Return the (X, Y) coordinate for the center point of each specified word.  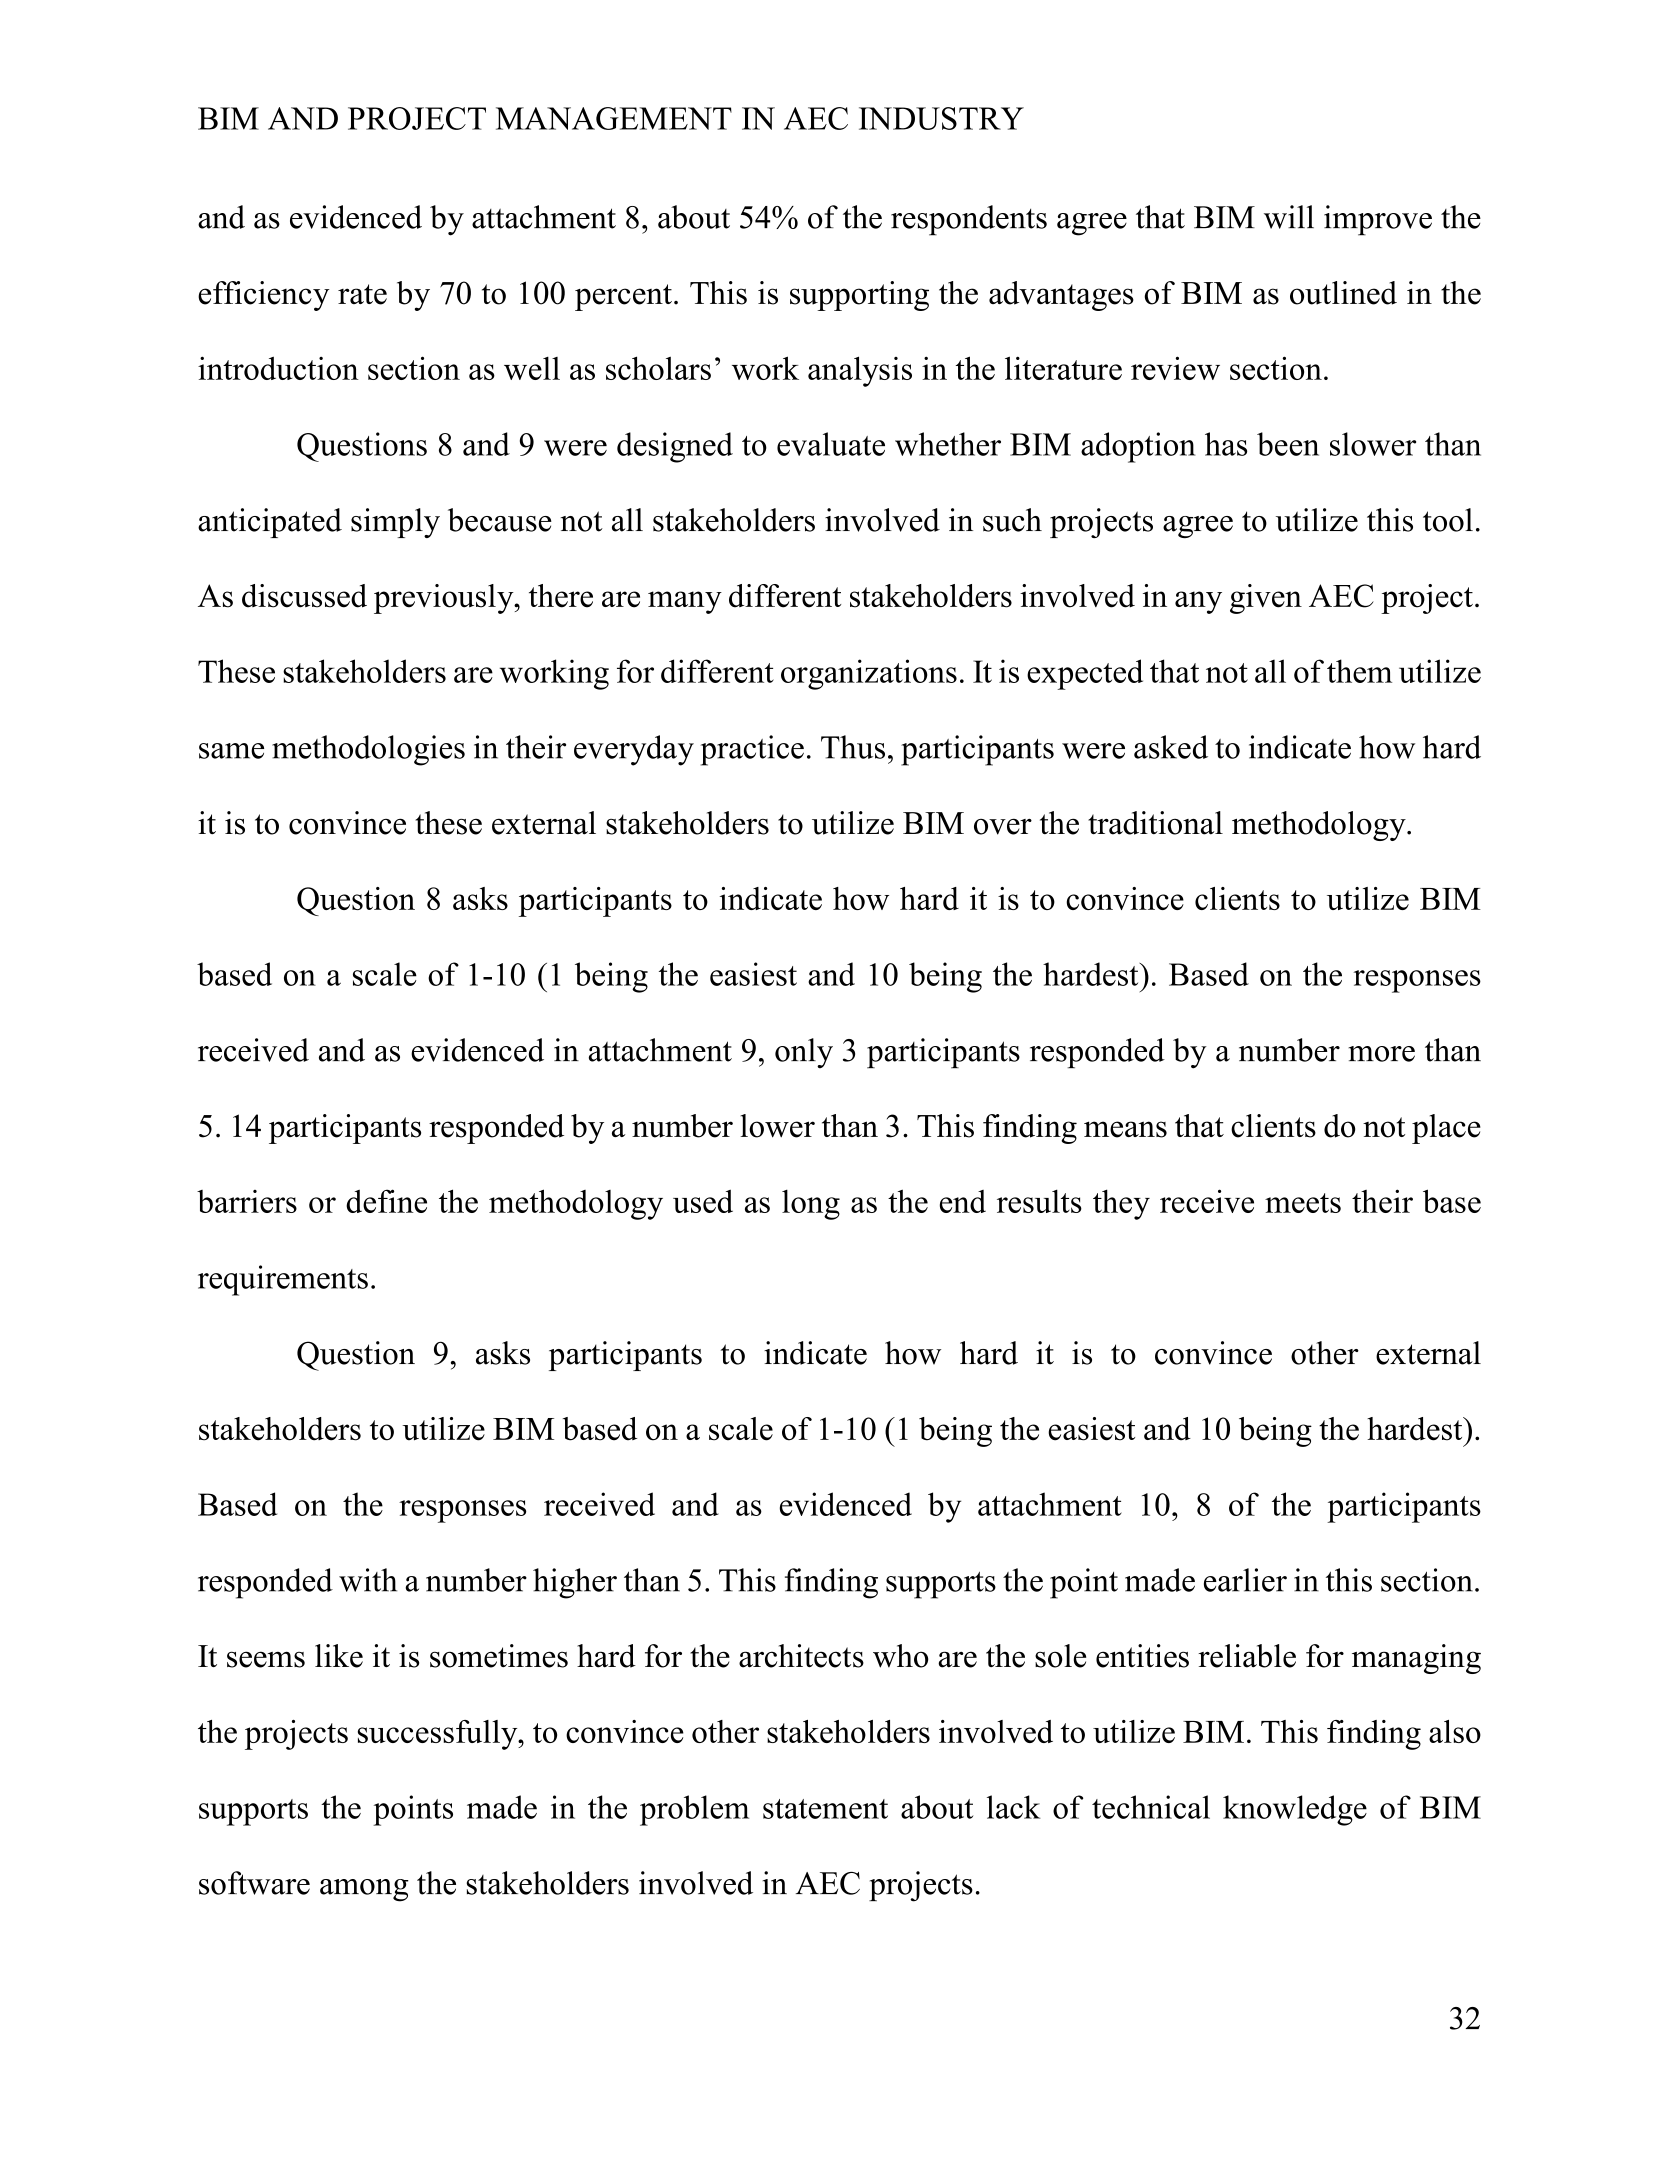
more (1382, 1054)
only (804, 1053)
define (386, 1201)
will (1289, 217)
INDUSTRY (941, 118)
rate (362, 294)
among (364, 1890)
